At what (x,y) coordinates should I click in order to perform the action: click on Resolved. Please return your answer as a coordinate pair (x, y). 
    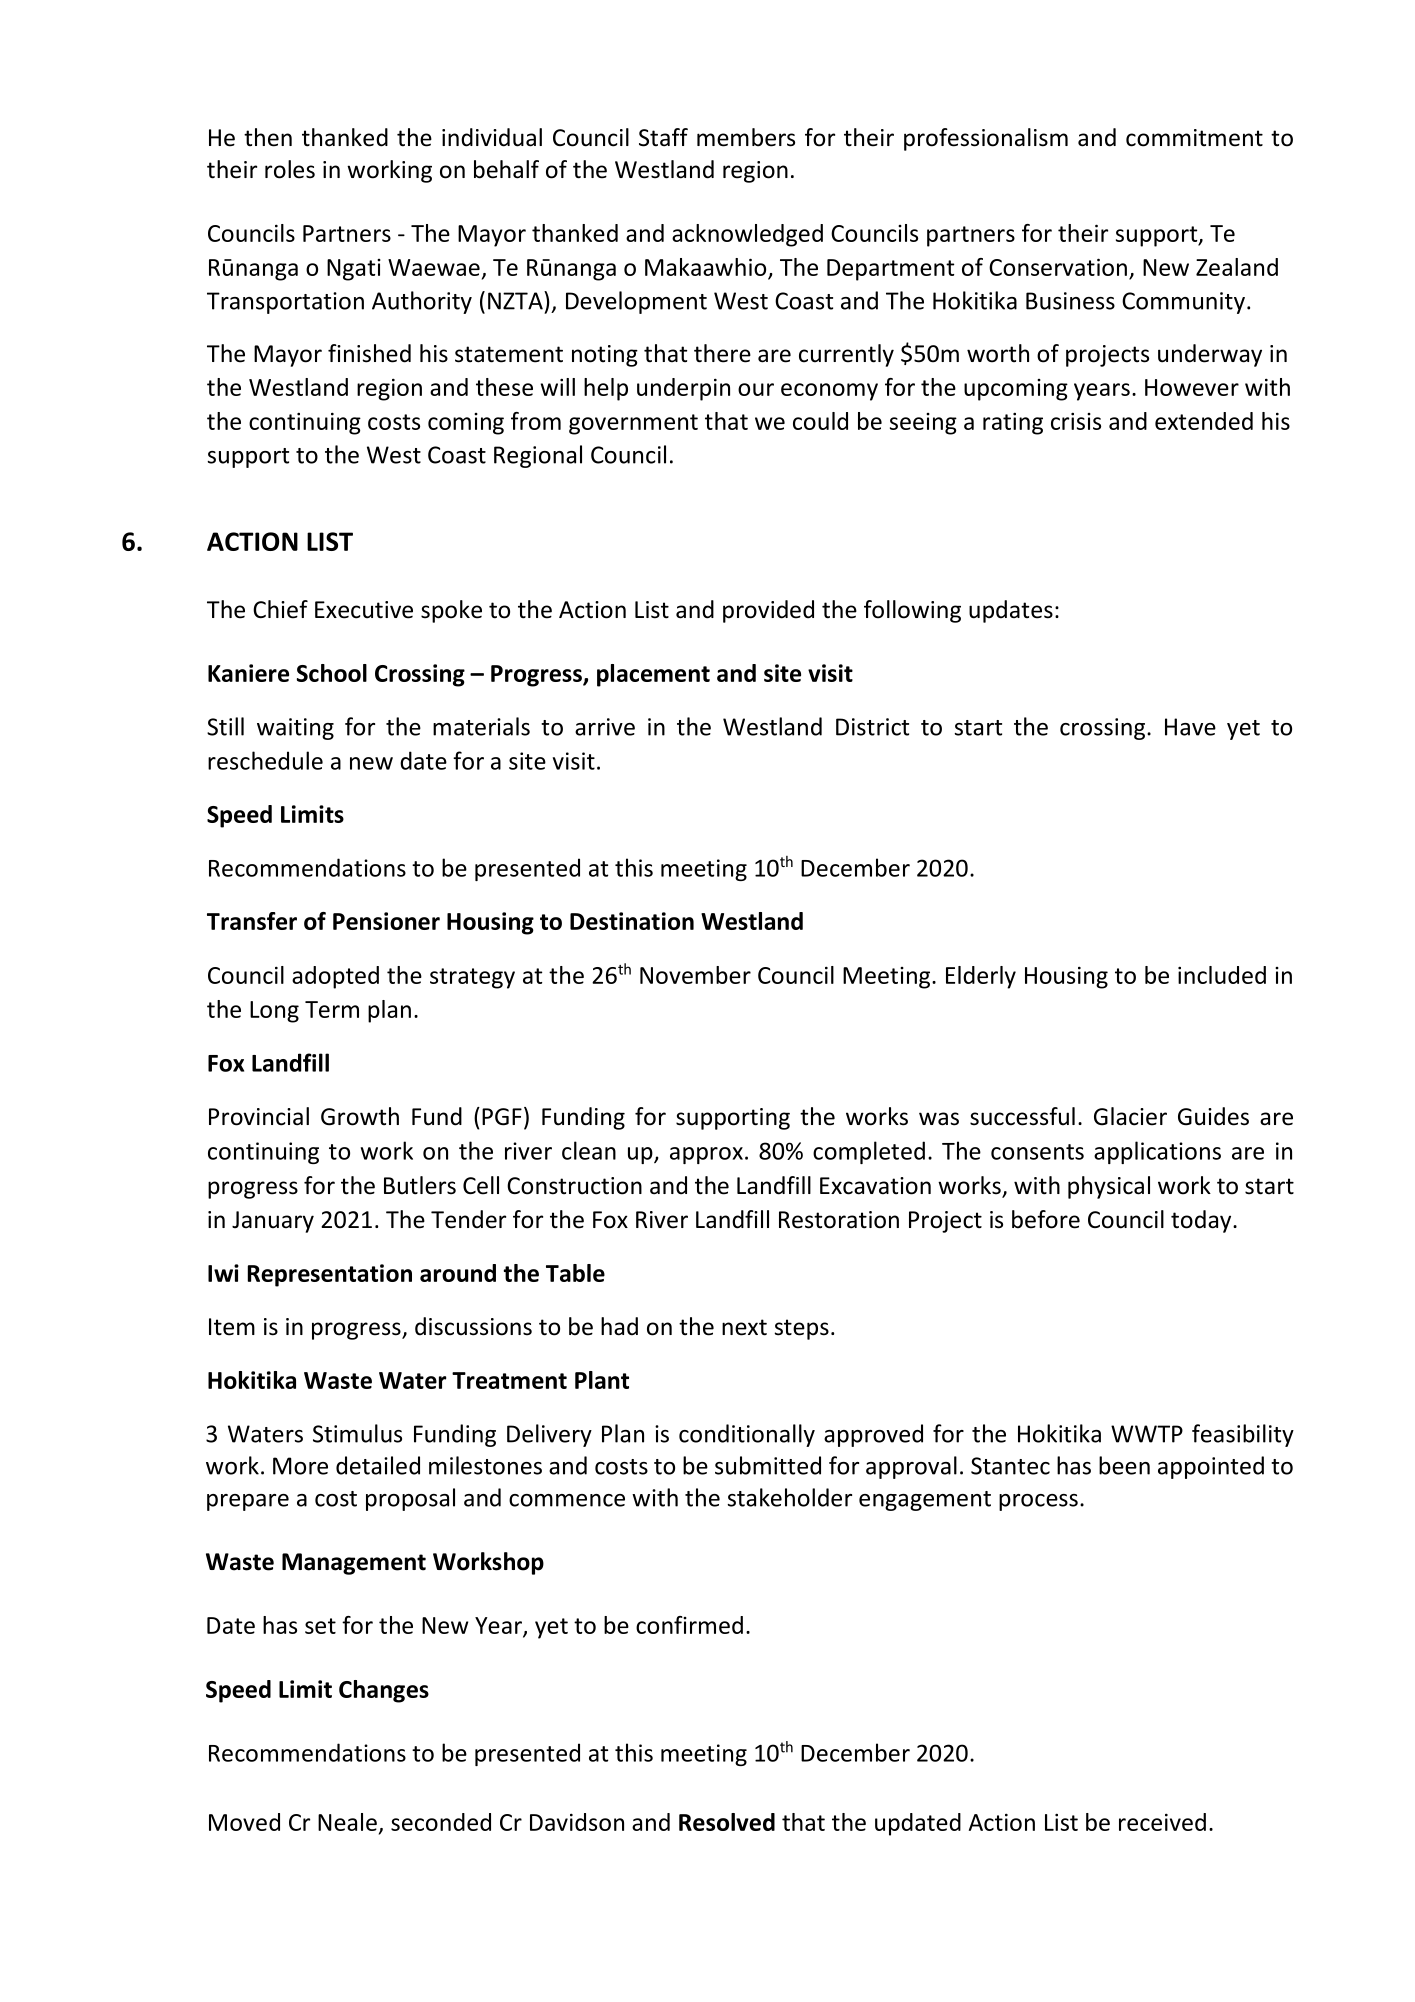
    Looking at the image, I should click on (727, 1822).
